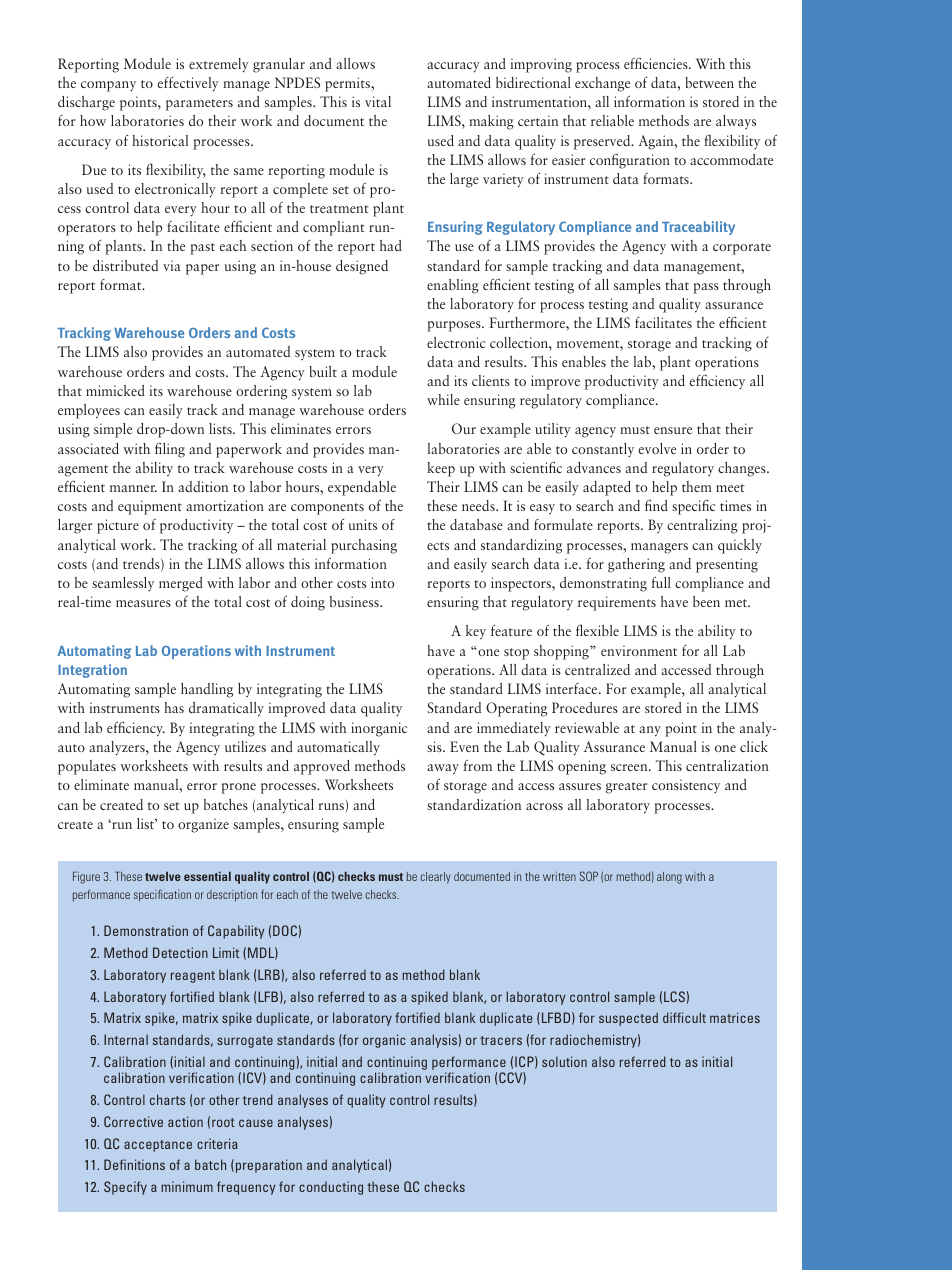  Describe the element at coordinates (188, 84) in the screenshot. I see `effectively` at that location.
